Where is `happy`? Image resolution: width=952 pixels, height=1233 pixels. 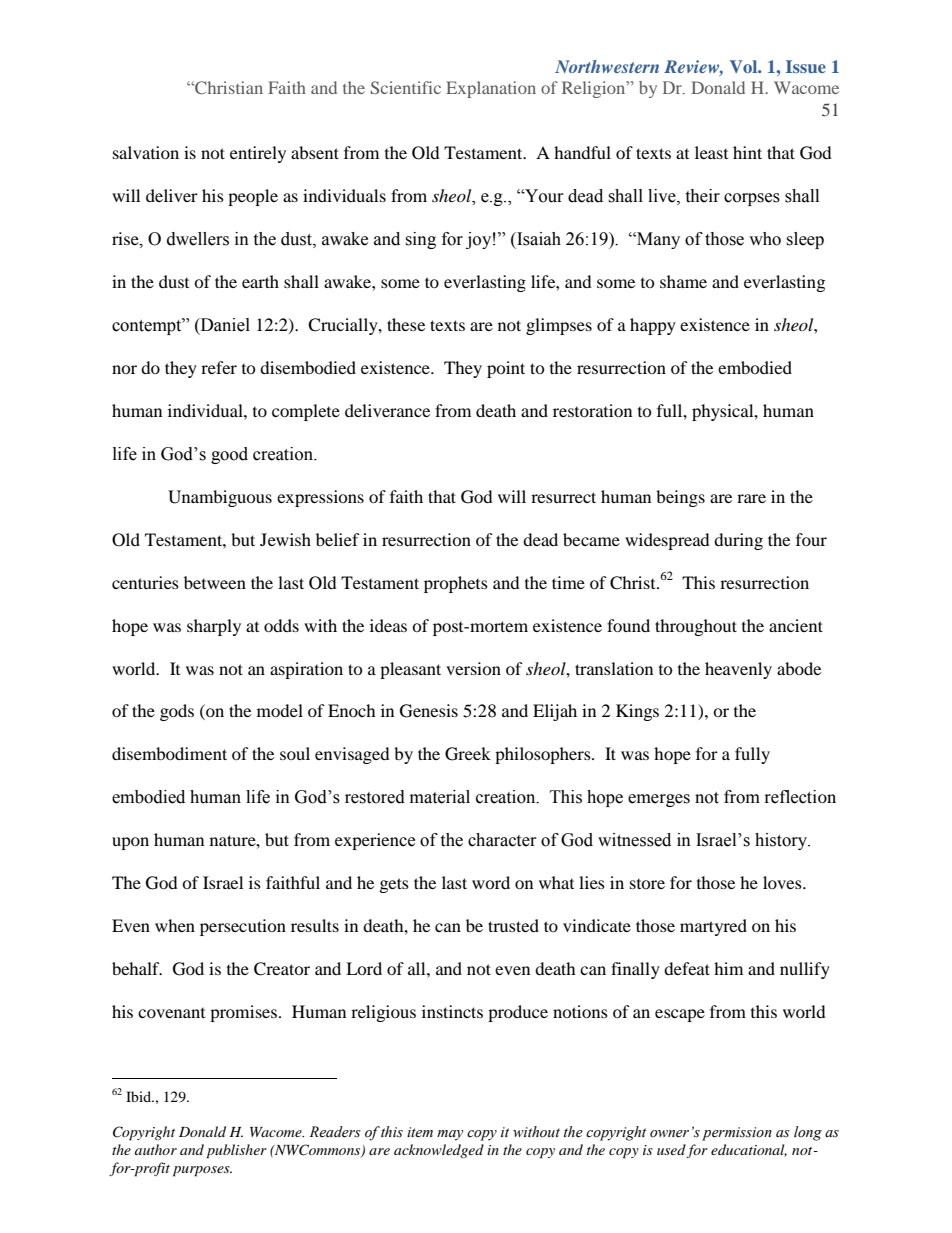 happy is located at coordinates (653, 326).
